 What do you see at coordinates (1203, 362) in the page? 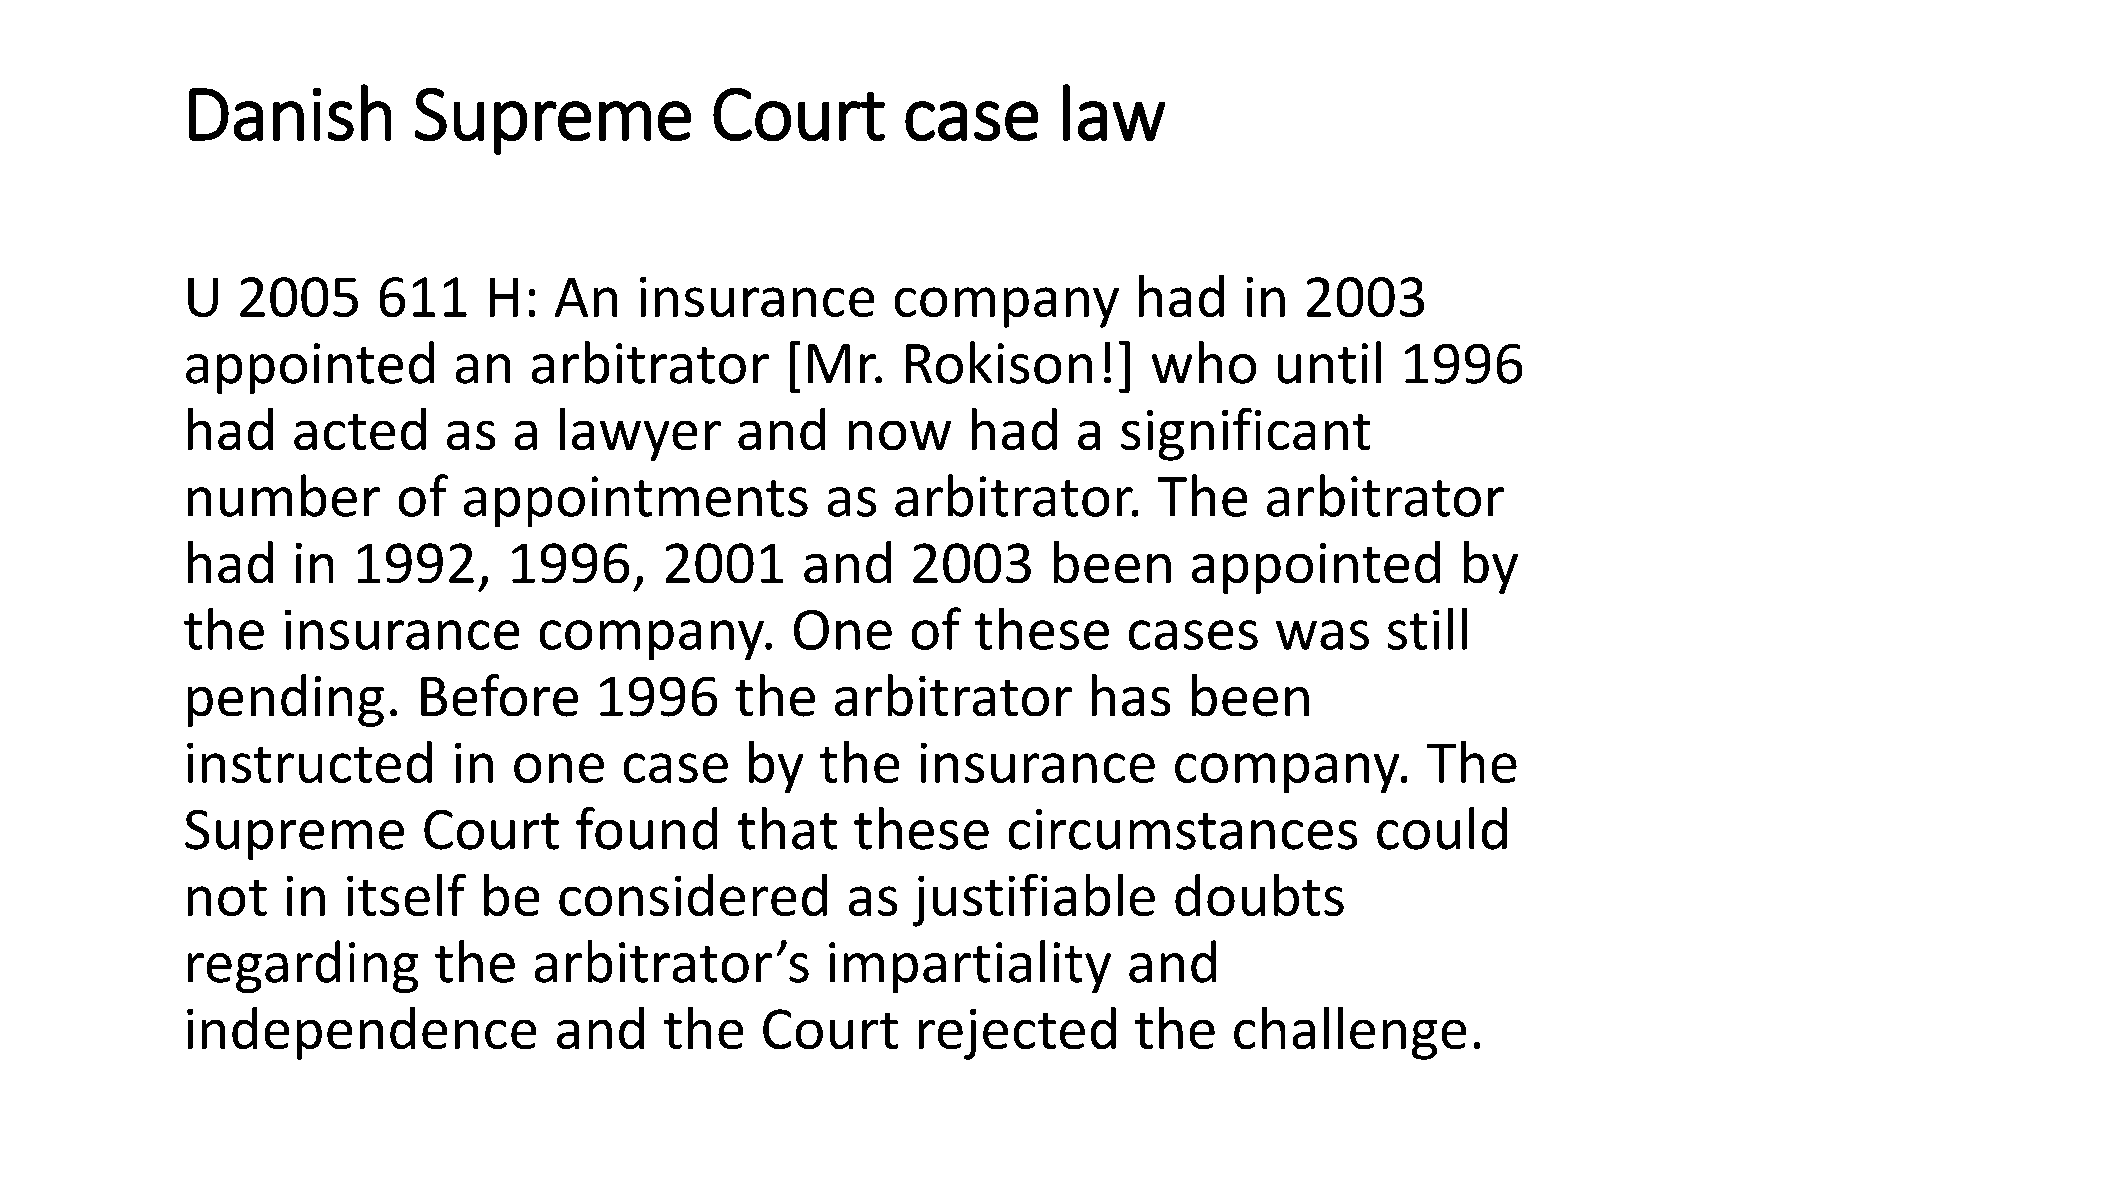
I see `who` at bounding box center [1203, 362].
